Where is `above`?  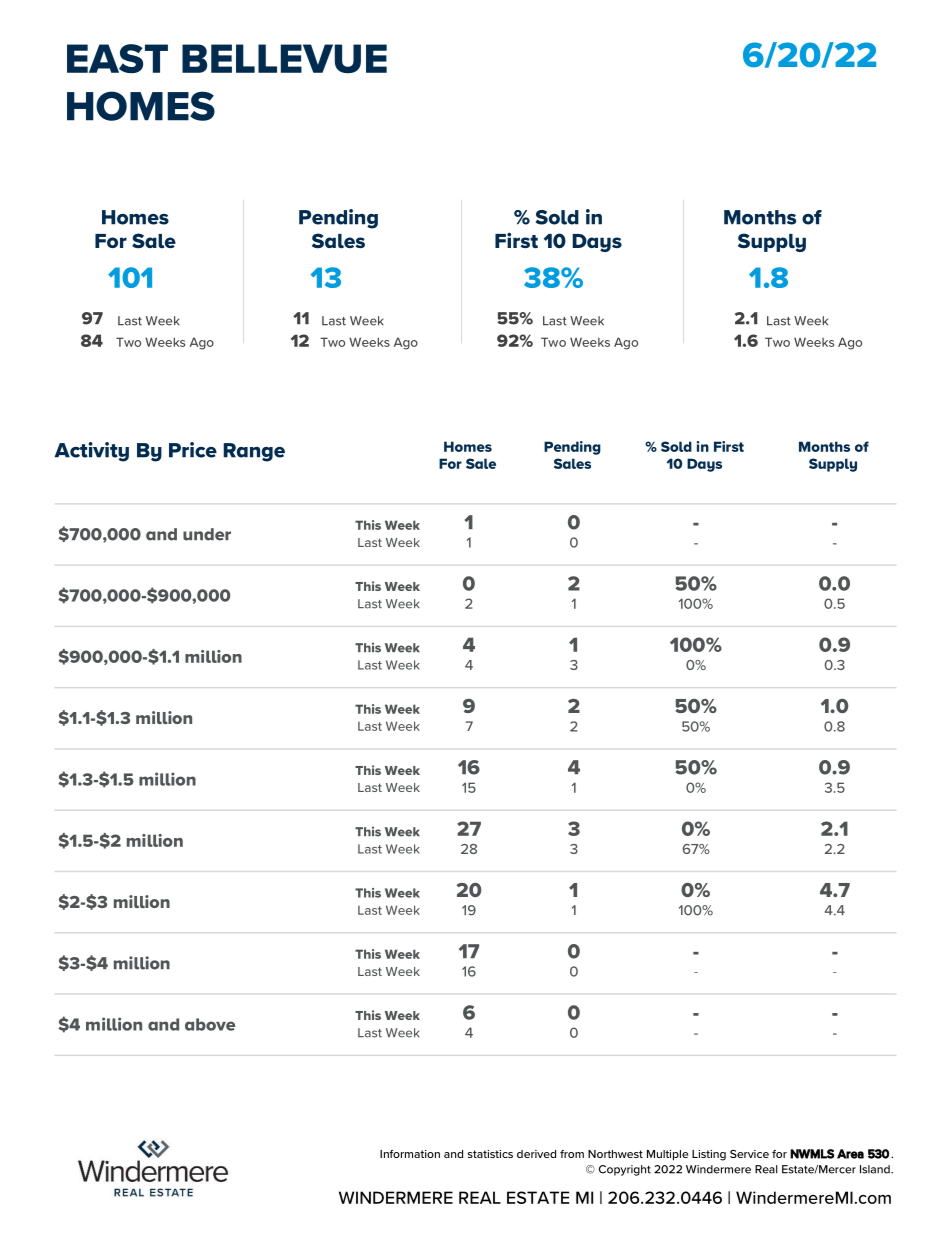
above is located at coordinates (210, 1024).
